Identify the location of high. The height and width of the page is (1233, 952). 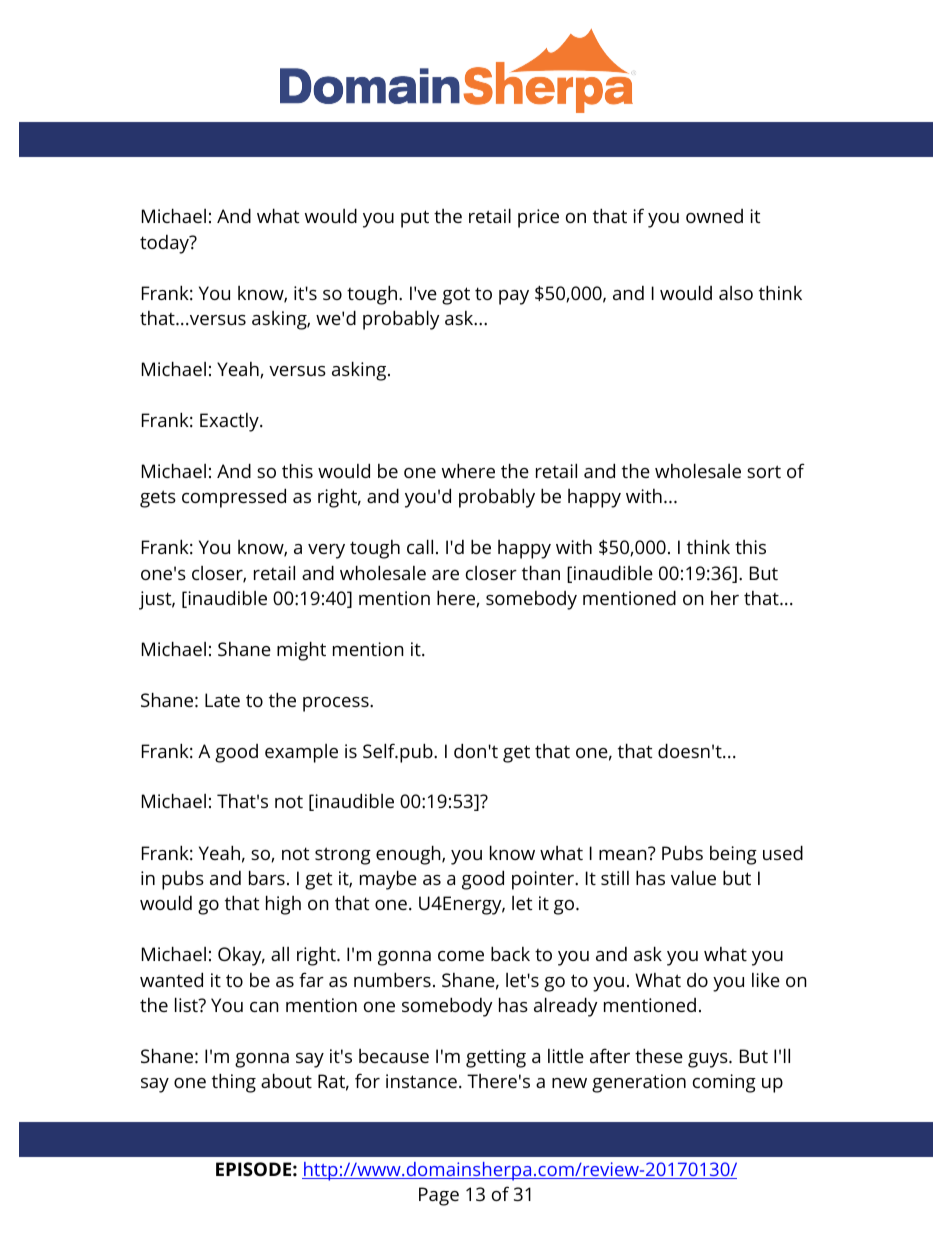
(283, 905).
